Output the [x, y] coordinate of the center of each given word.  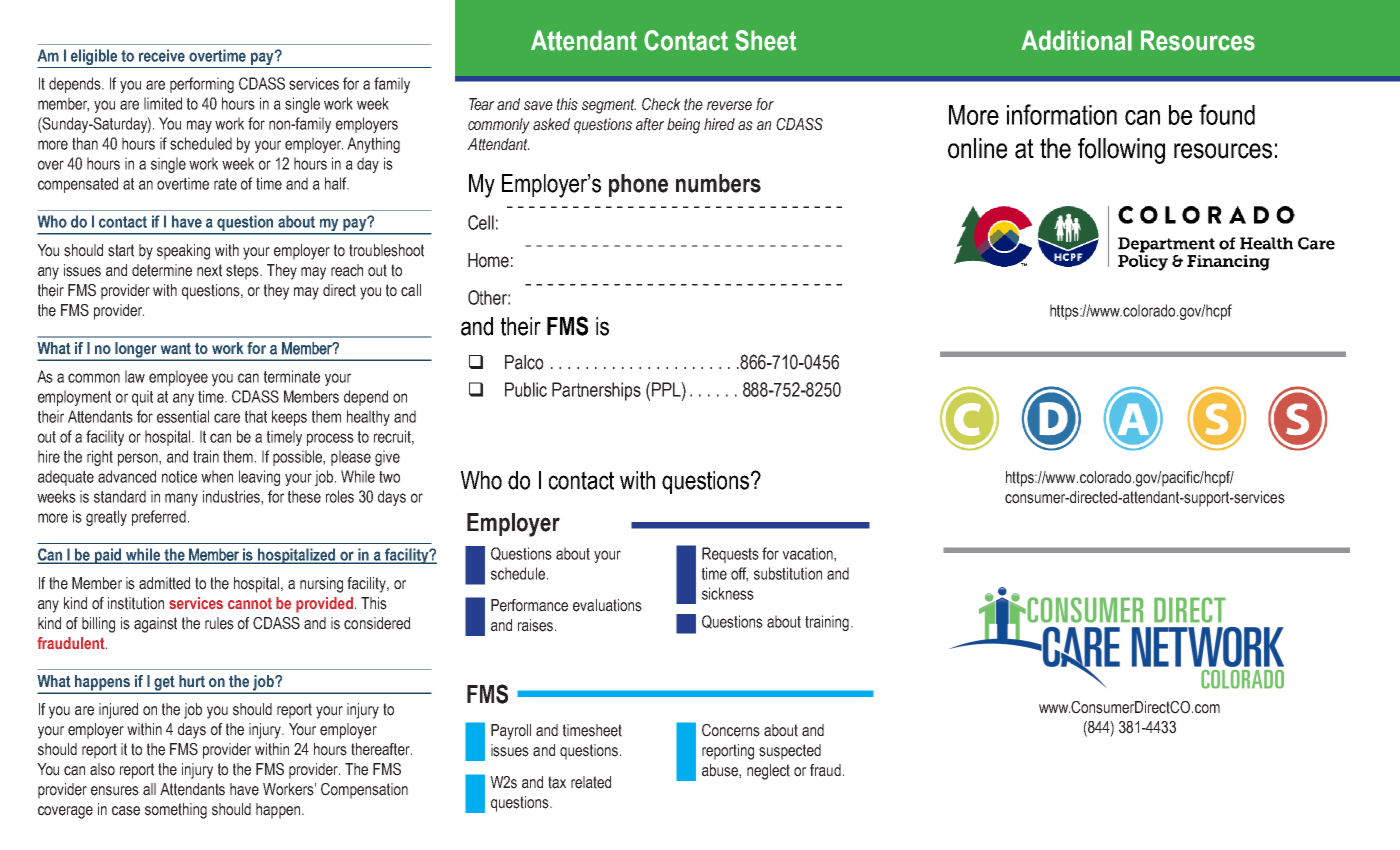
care [227, 418]
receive [162, 55]
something [176, 811]
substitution [788, 573]
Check [661, 104]
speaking [183, 252]
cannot [250, 604]
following [1121, 151]
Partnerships [596, 391]
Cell [481, 222]
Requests [730, 555]
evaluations [607, 605]
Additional [1076, 40]
